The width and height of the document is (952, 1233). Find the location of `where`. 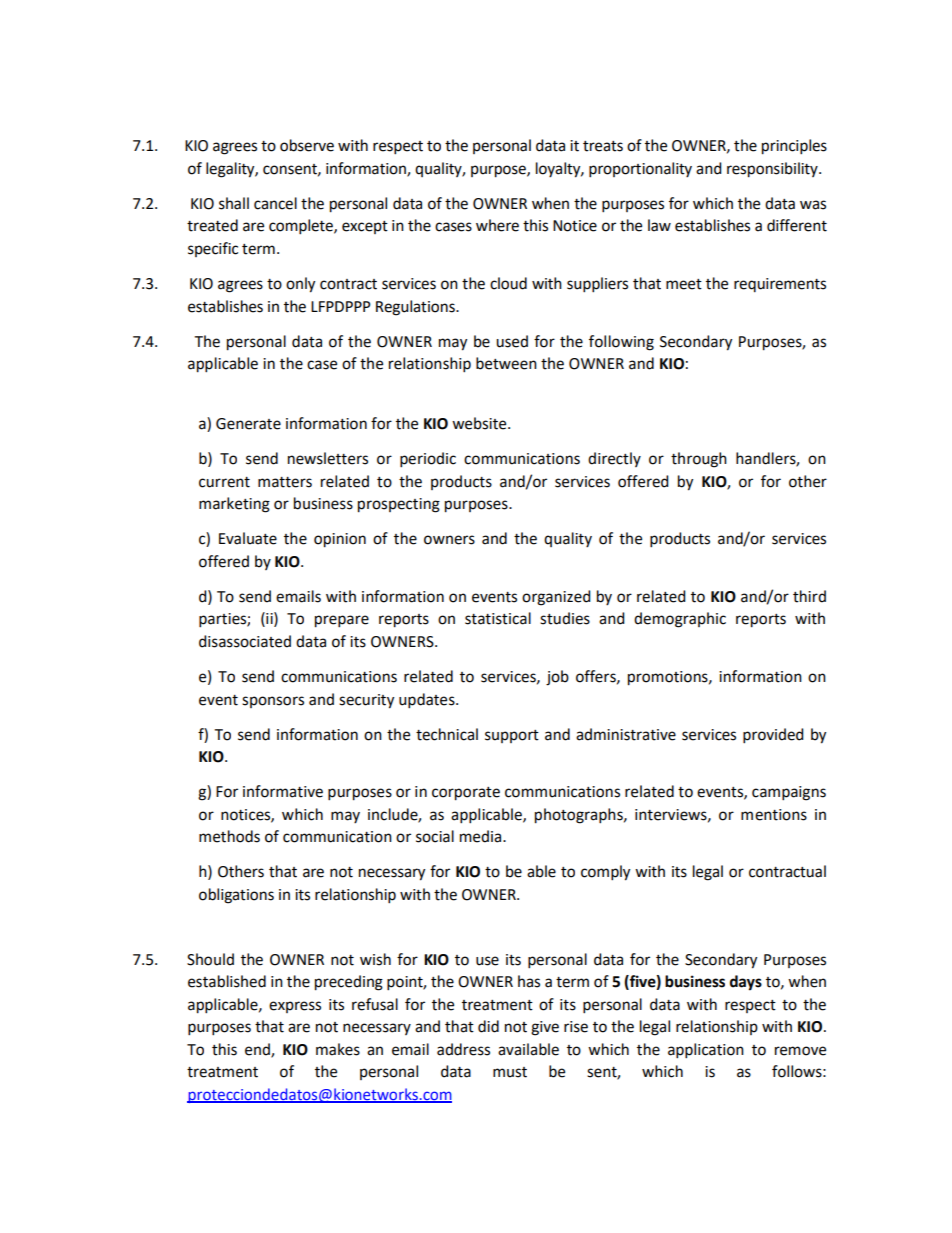

where is located at coordinates (497, 225).
